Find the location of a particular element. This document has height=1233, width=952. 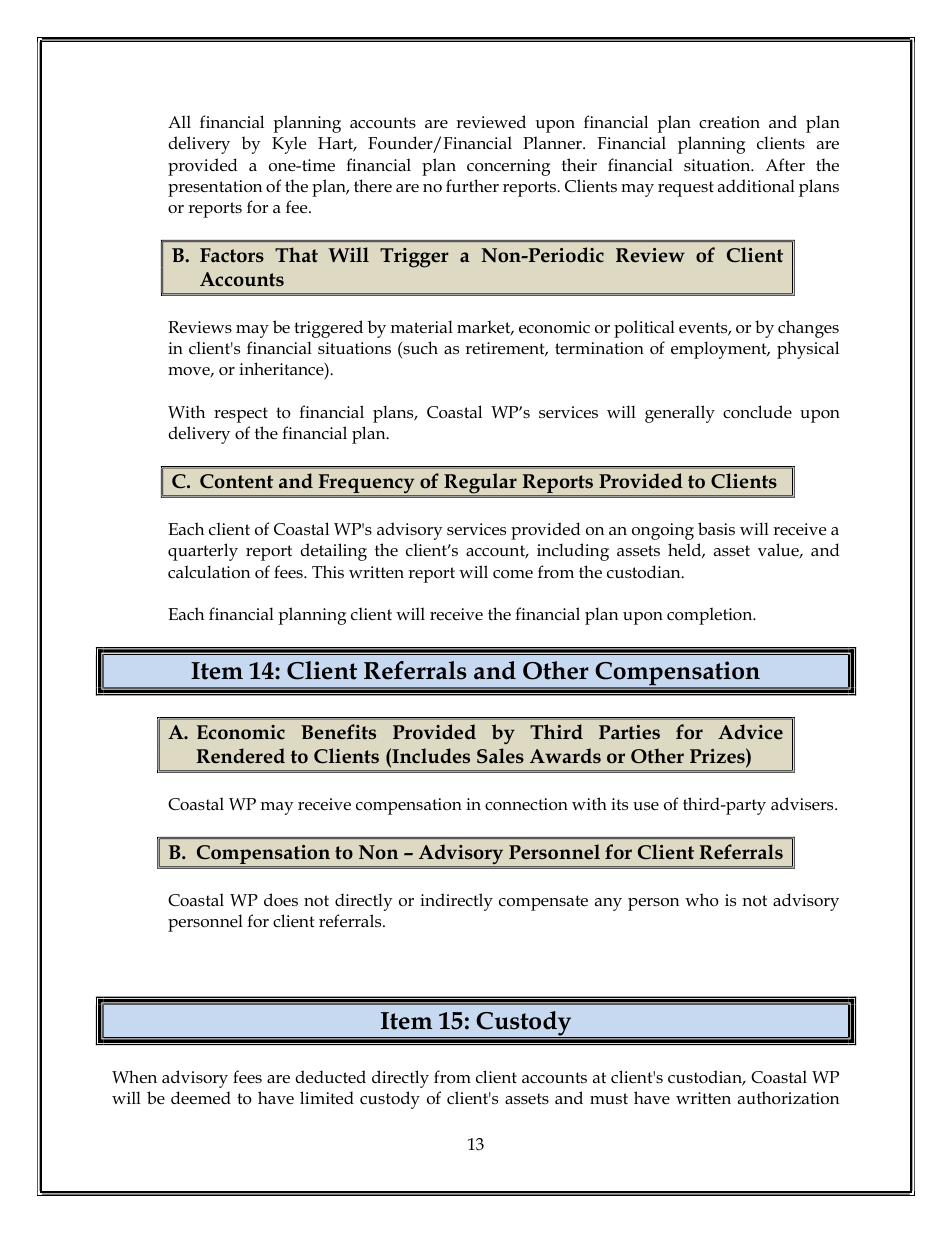

concerning is located at coordinates (508, 167).
